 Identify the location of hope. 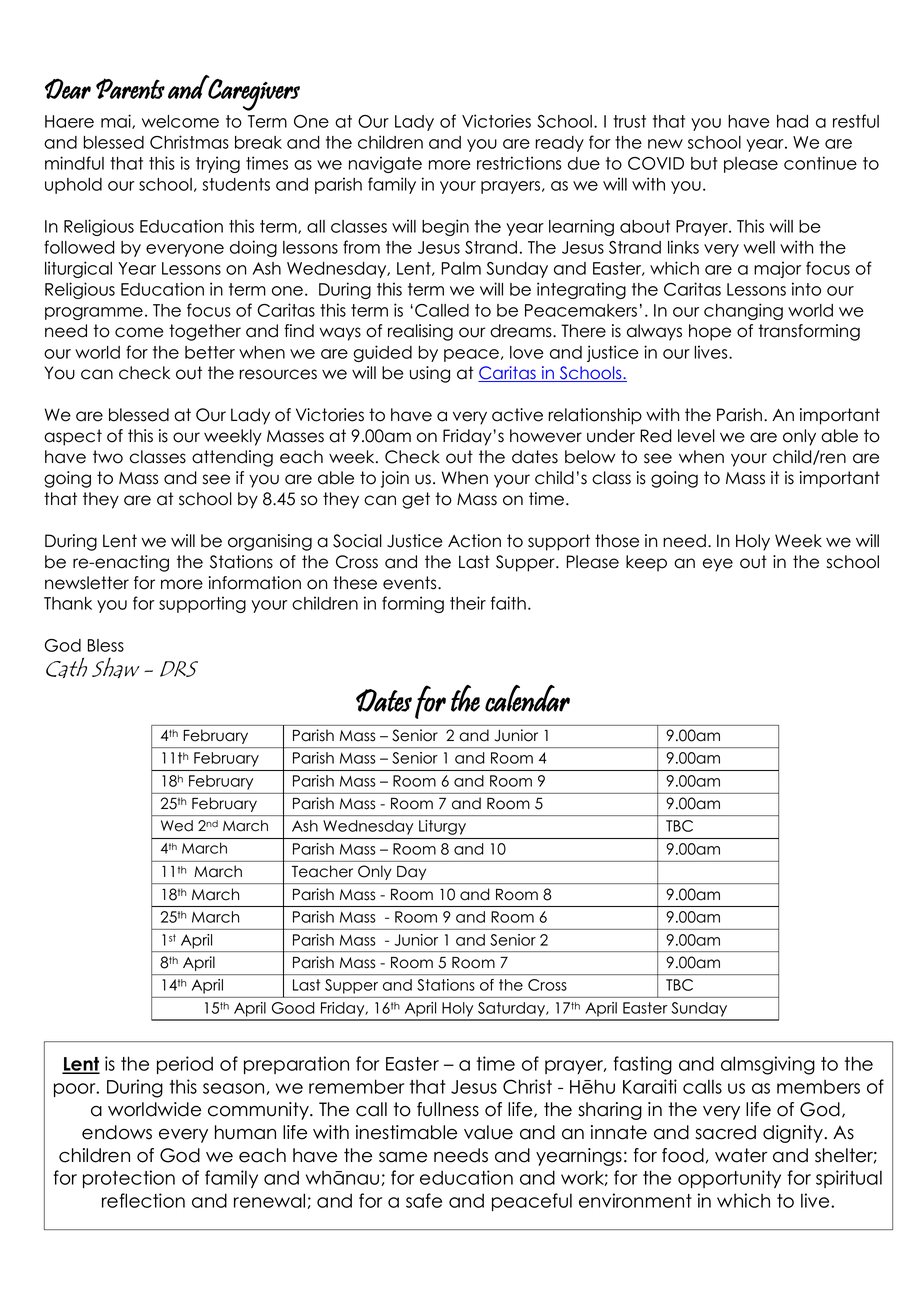
(710, 332).
